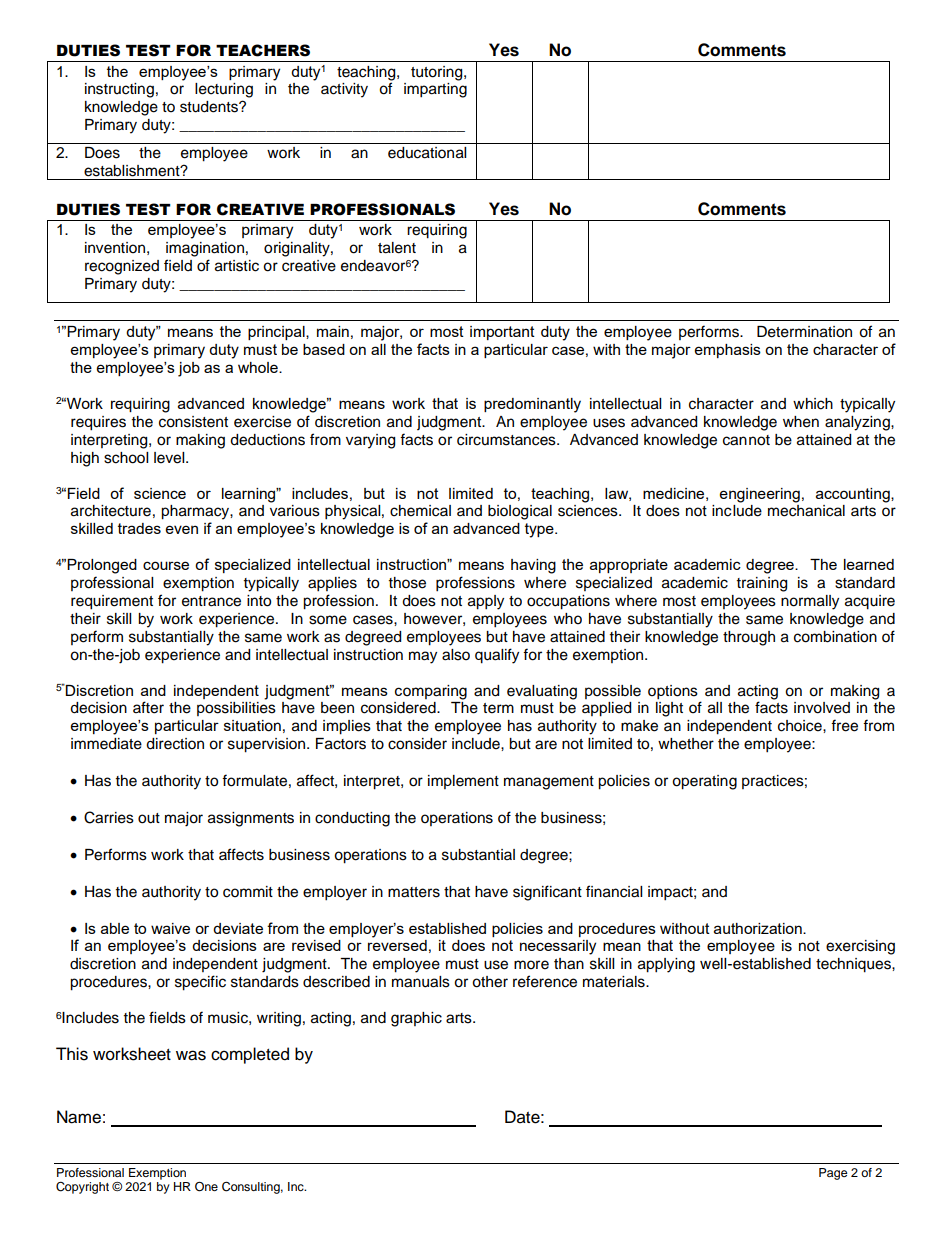 This screenshot has width=952, height=1233. What do you see at coordinates (211, 601) in the screenshot?
I see `entrance` at bounding box center [211, 601].
